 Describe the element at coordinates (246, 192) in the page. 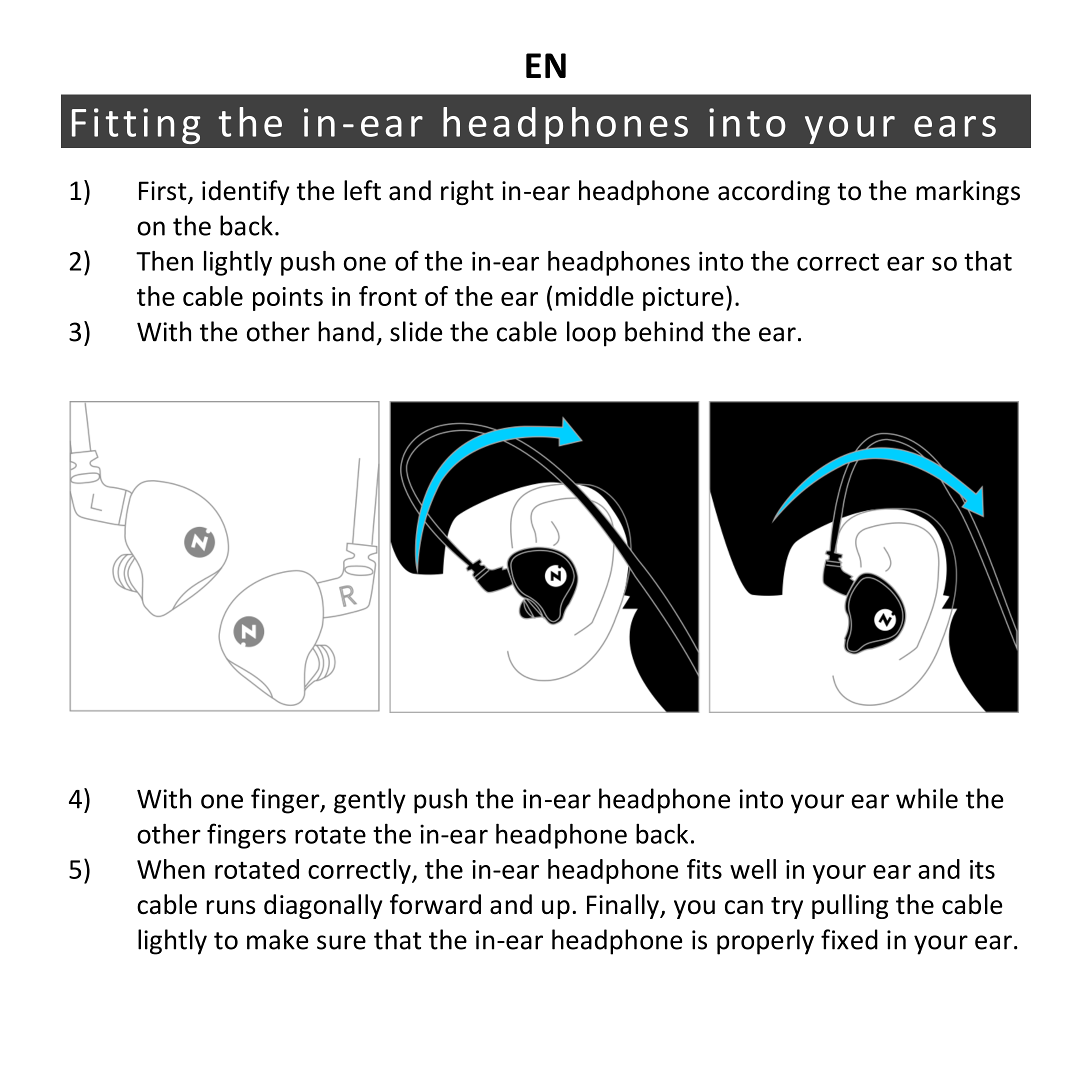

I see `identify` at that location.
